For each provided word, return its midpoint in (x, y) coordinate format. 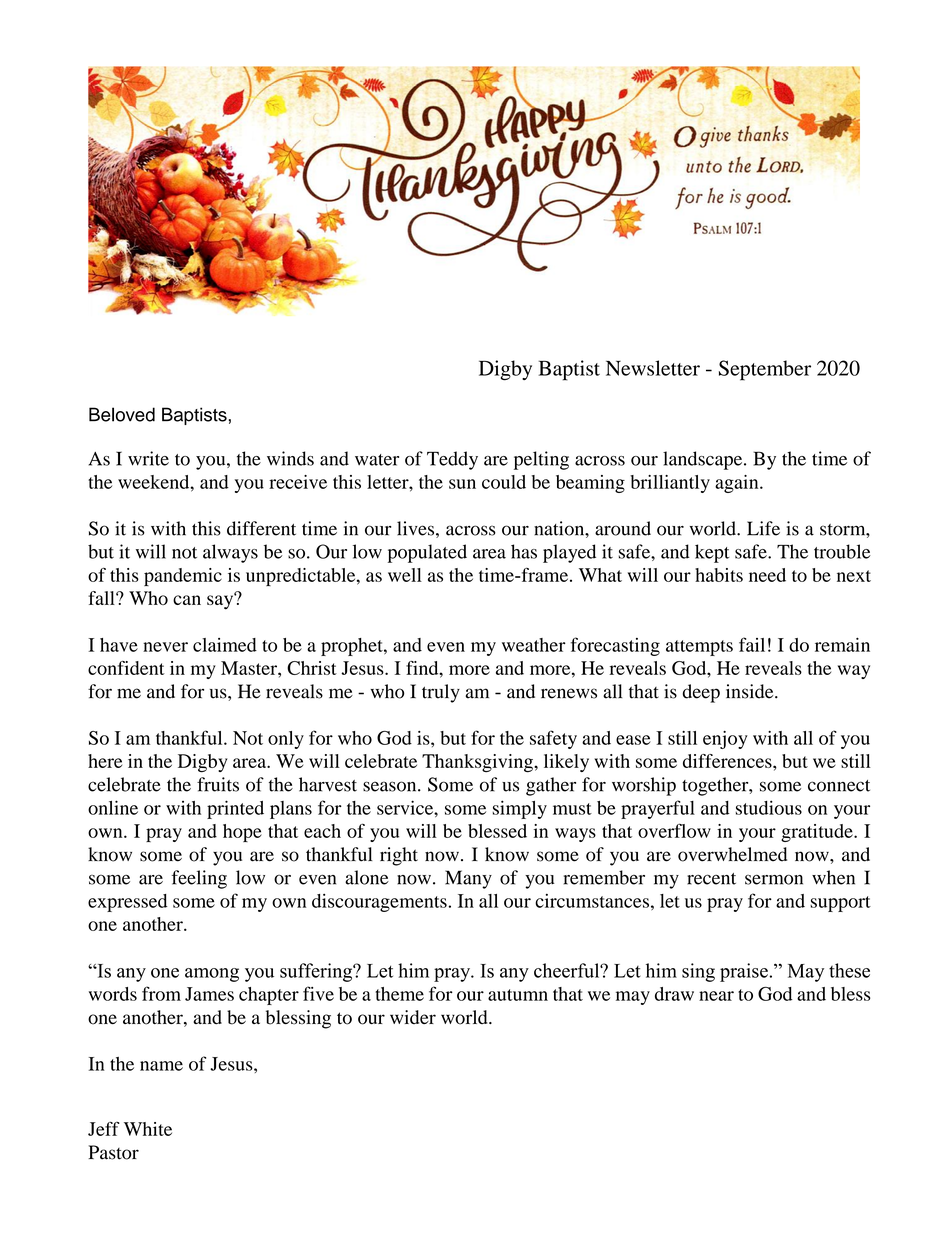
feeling (199, 879)
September (765, 370)
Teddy (452, 460)
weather (534, 645)
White (148, 1129)
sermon (774, 879)
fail (752, 644)
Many (468, 879)
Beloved (122, 414)
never (165, 647)
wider (413, 1017)
